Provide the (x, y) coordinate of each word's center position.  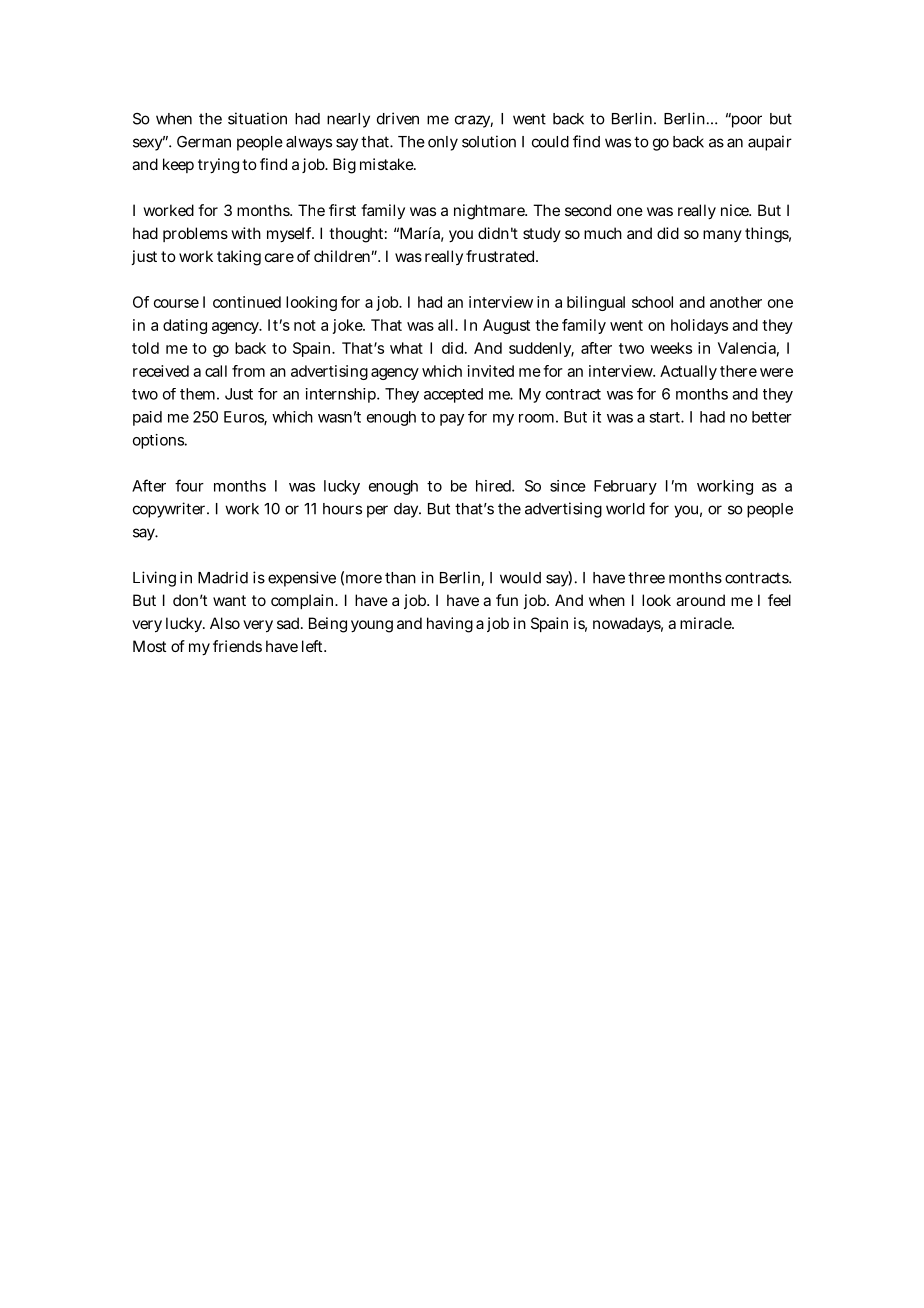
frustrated (502, 256)
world (625, 509)
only (443, 143)
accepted (453, 395)
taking (239, 258)
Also (225, 623)
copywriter (171, 510)
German (204, 142)
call (216, 371)
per (377, 511)
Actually (688, 372)
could (550, 142)
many (722, 236)
